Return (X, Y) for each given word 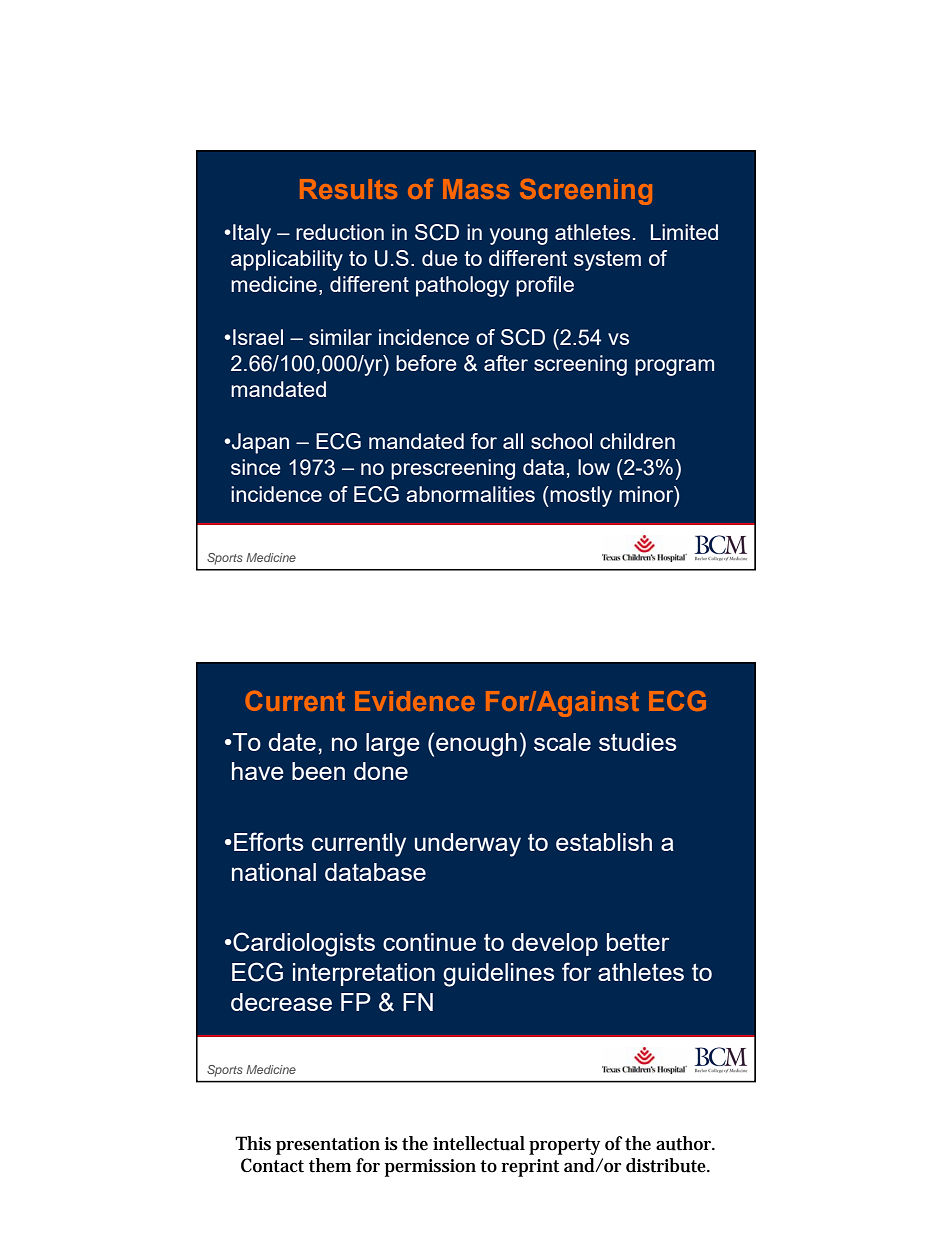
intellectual (479, 1143)
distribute (668, 1165)
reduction (340, 232)
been (318, 771)
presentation (328, 1146)
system (607, 261)
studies (638, 742)
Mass (476, 189)
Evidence (415, 701)
